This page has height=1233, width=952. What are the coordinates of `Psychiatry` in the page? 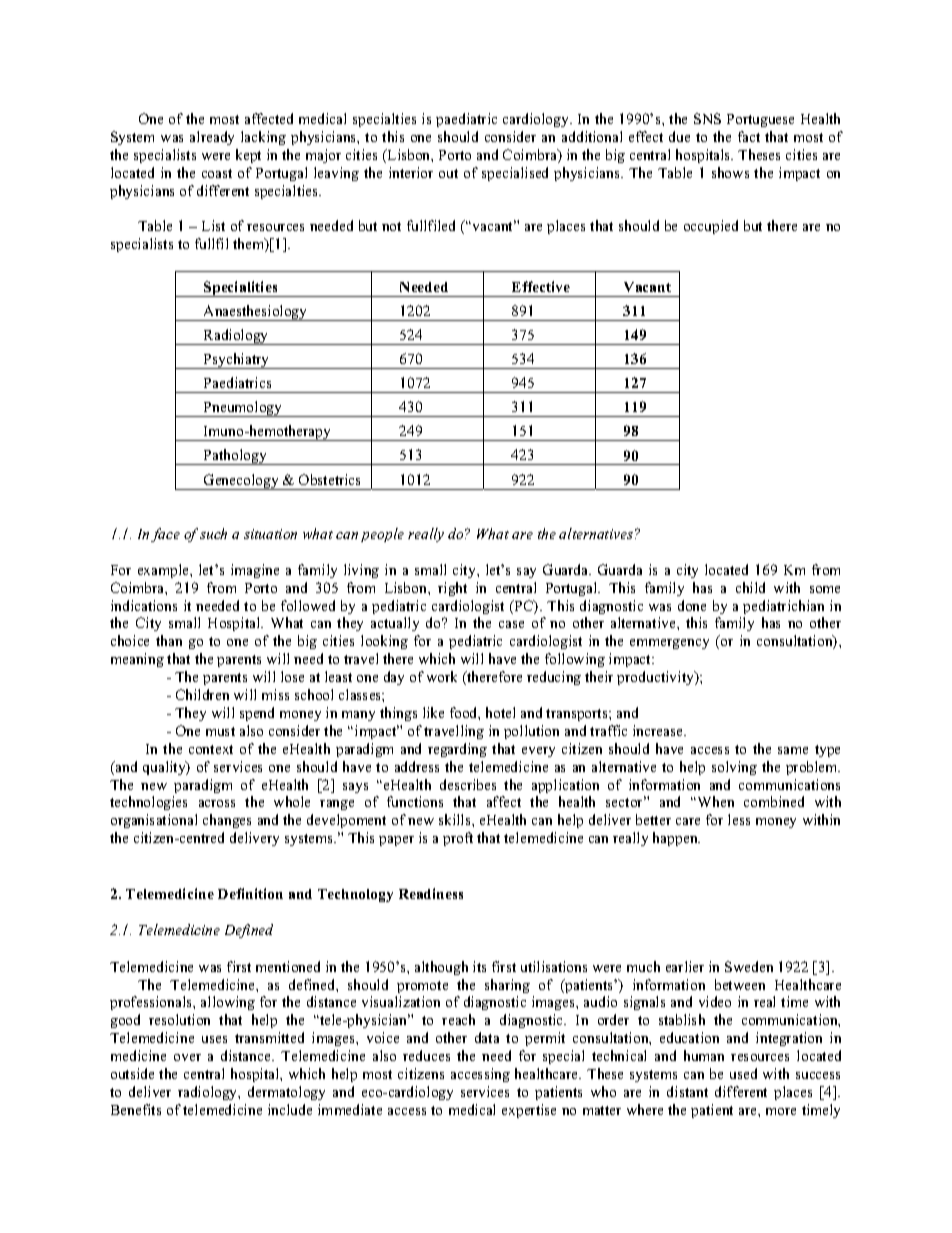 It's located at (237, 361).
